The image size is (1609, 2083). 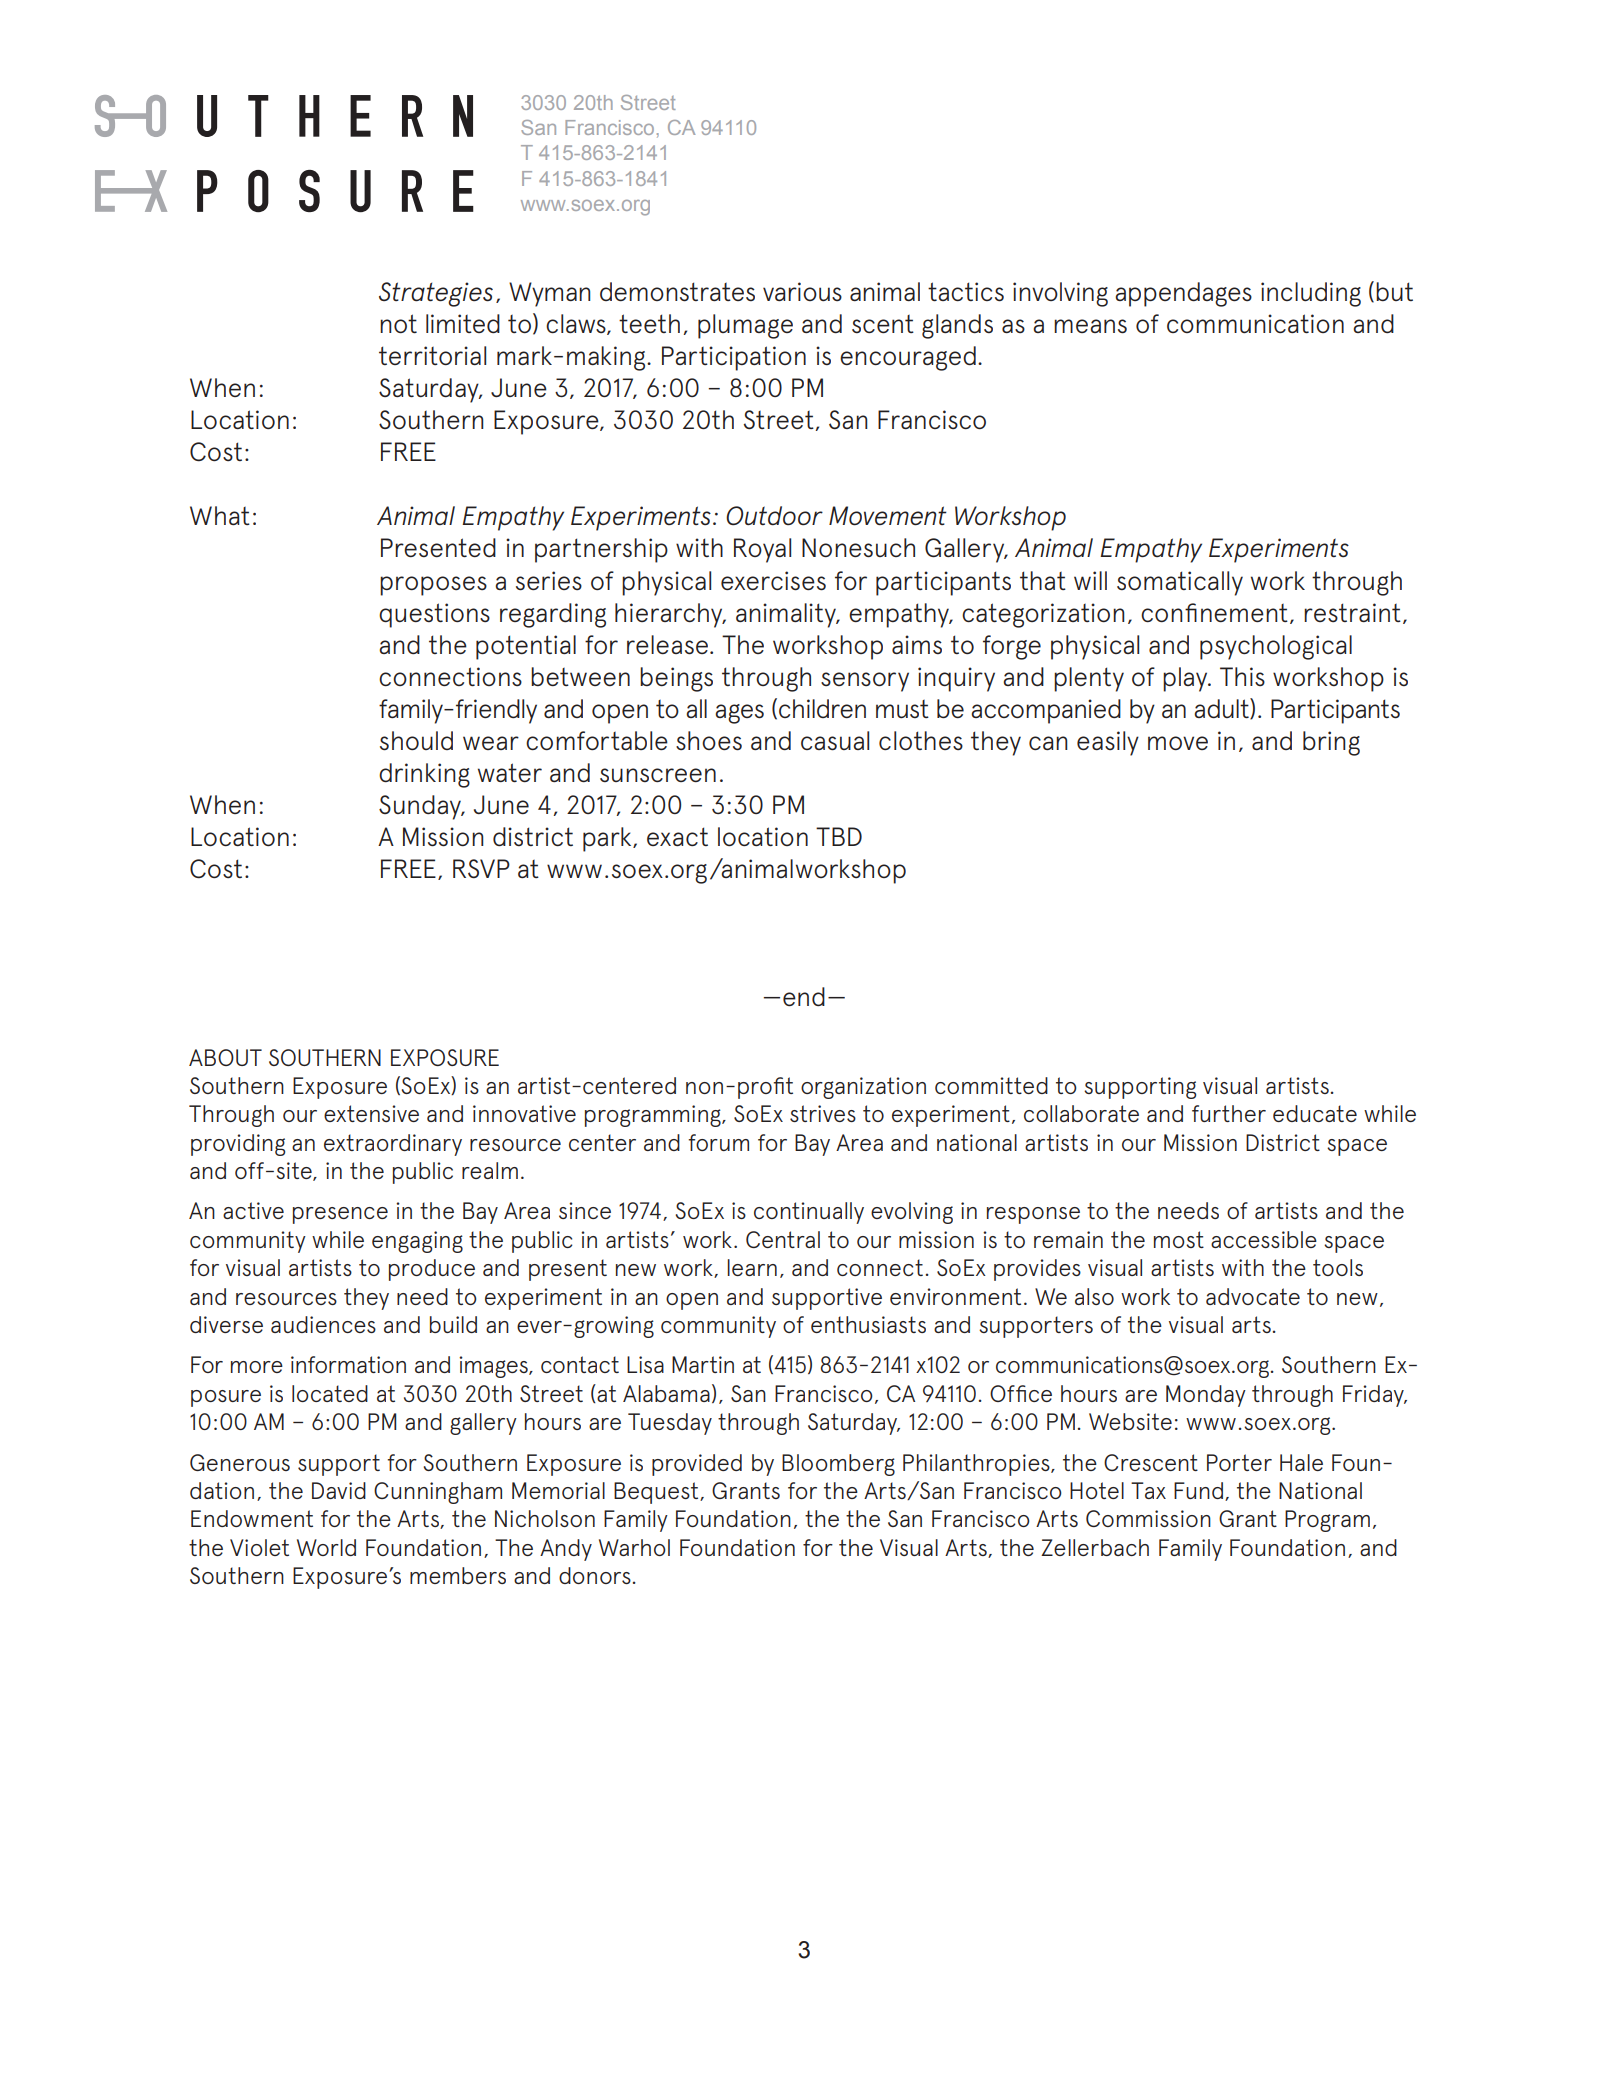 What do you see at coordinates (481, 868) in the screenshot?
I see `RSVP` at bounding box center [481, 868].
